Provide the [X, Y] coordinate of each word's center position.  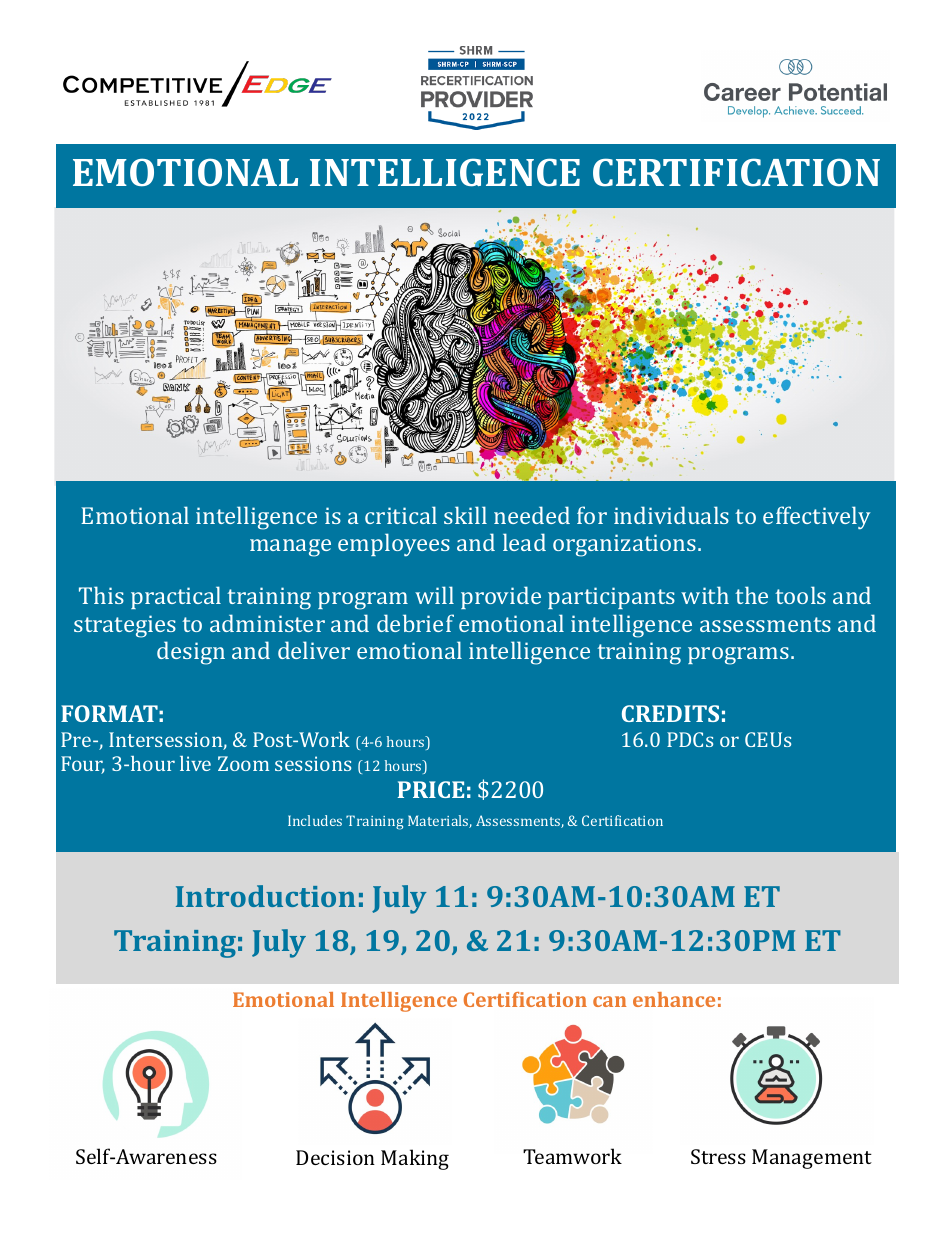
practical [176, 597]
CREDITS [670, 713]
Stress [718, 1156]
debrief [415, 623]
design [191, 653]
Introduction [265, 896]
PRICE [431, 789]
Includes [315, 820]
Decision [335, 1157]
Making [415, 1159]
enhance [674, 999]
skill [465, 515]
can [609, 1001]
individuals [671, 515]
